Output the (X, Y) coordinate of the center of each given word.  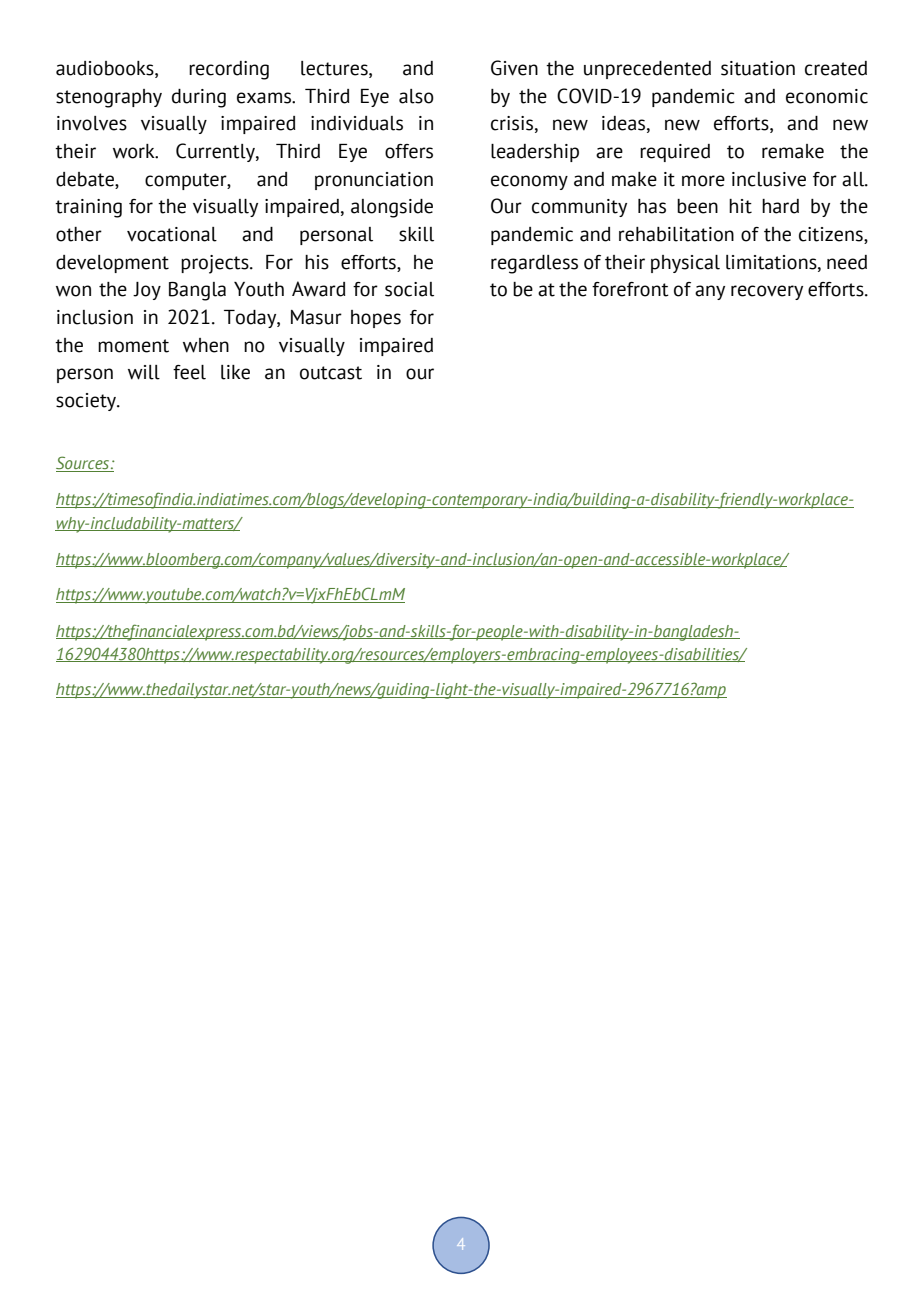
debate (86, 179)
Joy (147, 291)
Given (514, 68)
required (675, 153)
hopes (376, 319)
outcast (331, 373)
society (87, 402)
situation (758, 68)
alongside (392, 208)
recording (229, 70)
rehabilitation (676, 234)
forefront (630, 289)
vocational (172, 234)
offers (409, 151)
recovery (767, 292)
